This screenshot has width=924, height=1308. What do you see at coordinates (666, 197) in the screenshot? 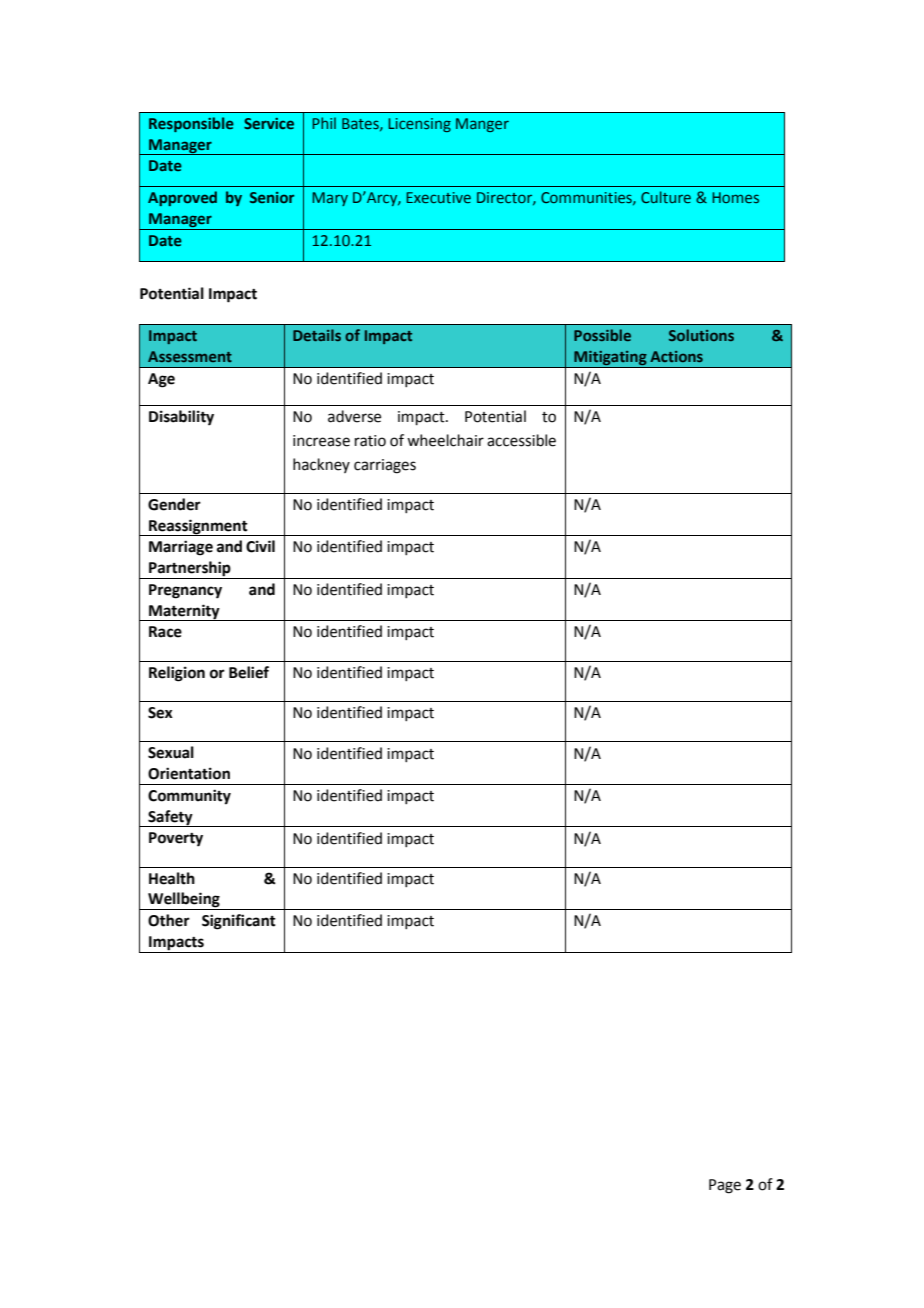
I see `Culture` at bounding box center [666, 197].
